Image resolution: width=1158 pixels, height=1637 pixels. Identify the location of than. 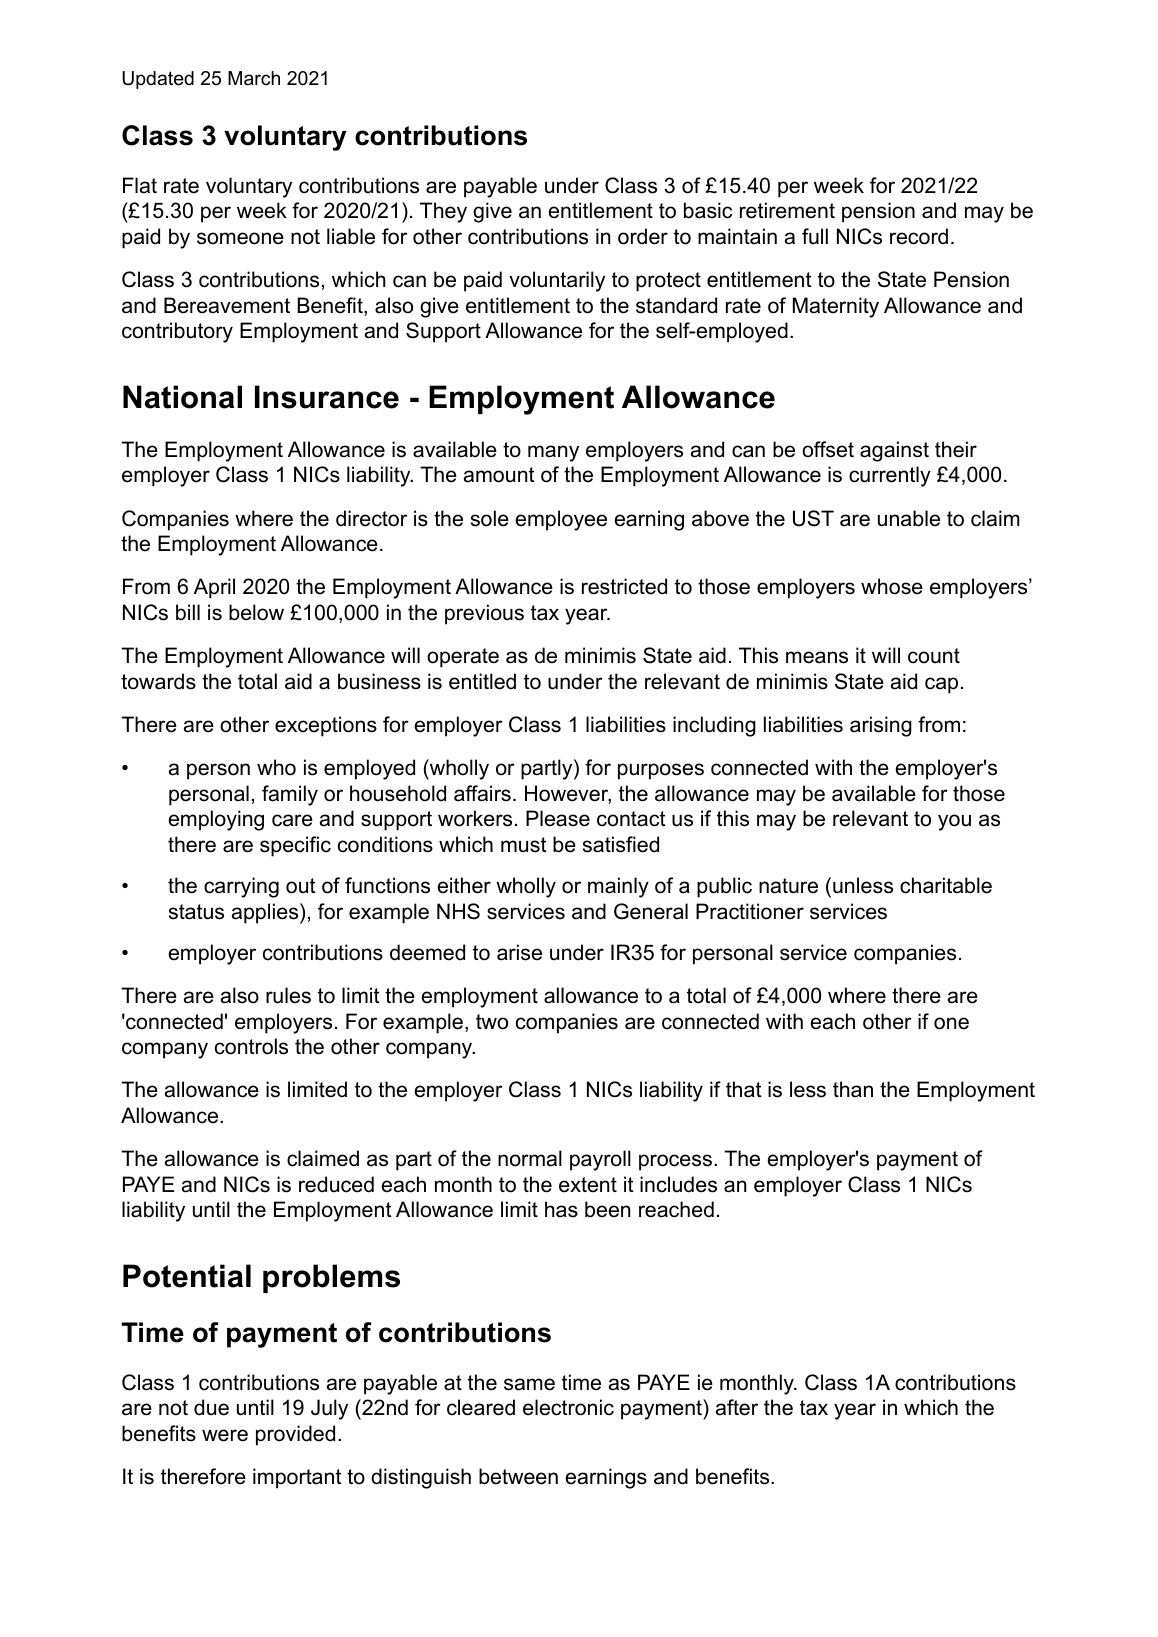
(853, 1089).
